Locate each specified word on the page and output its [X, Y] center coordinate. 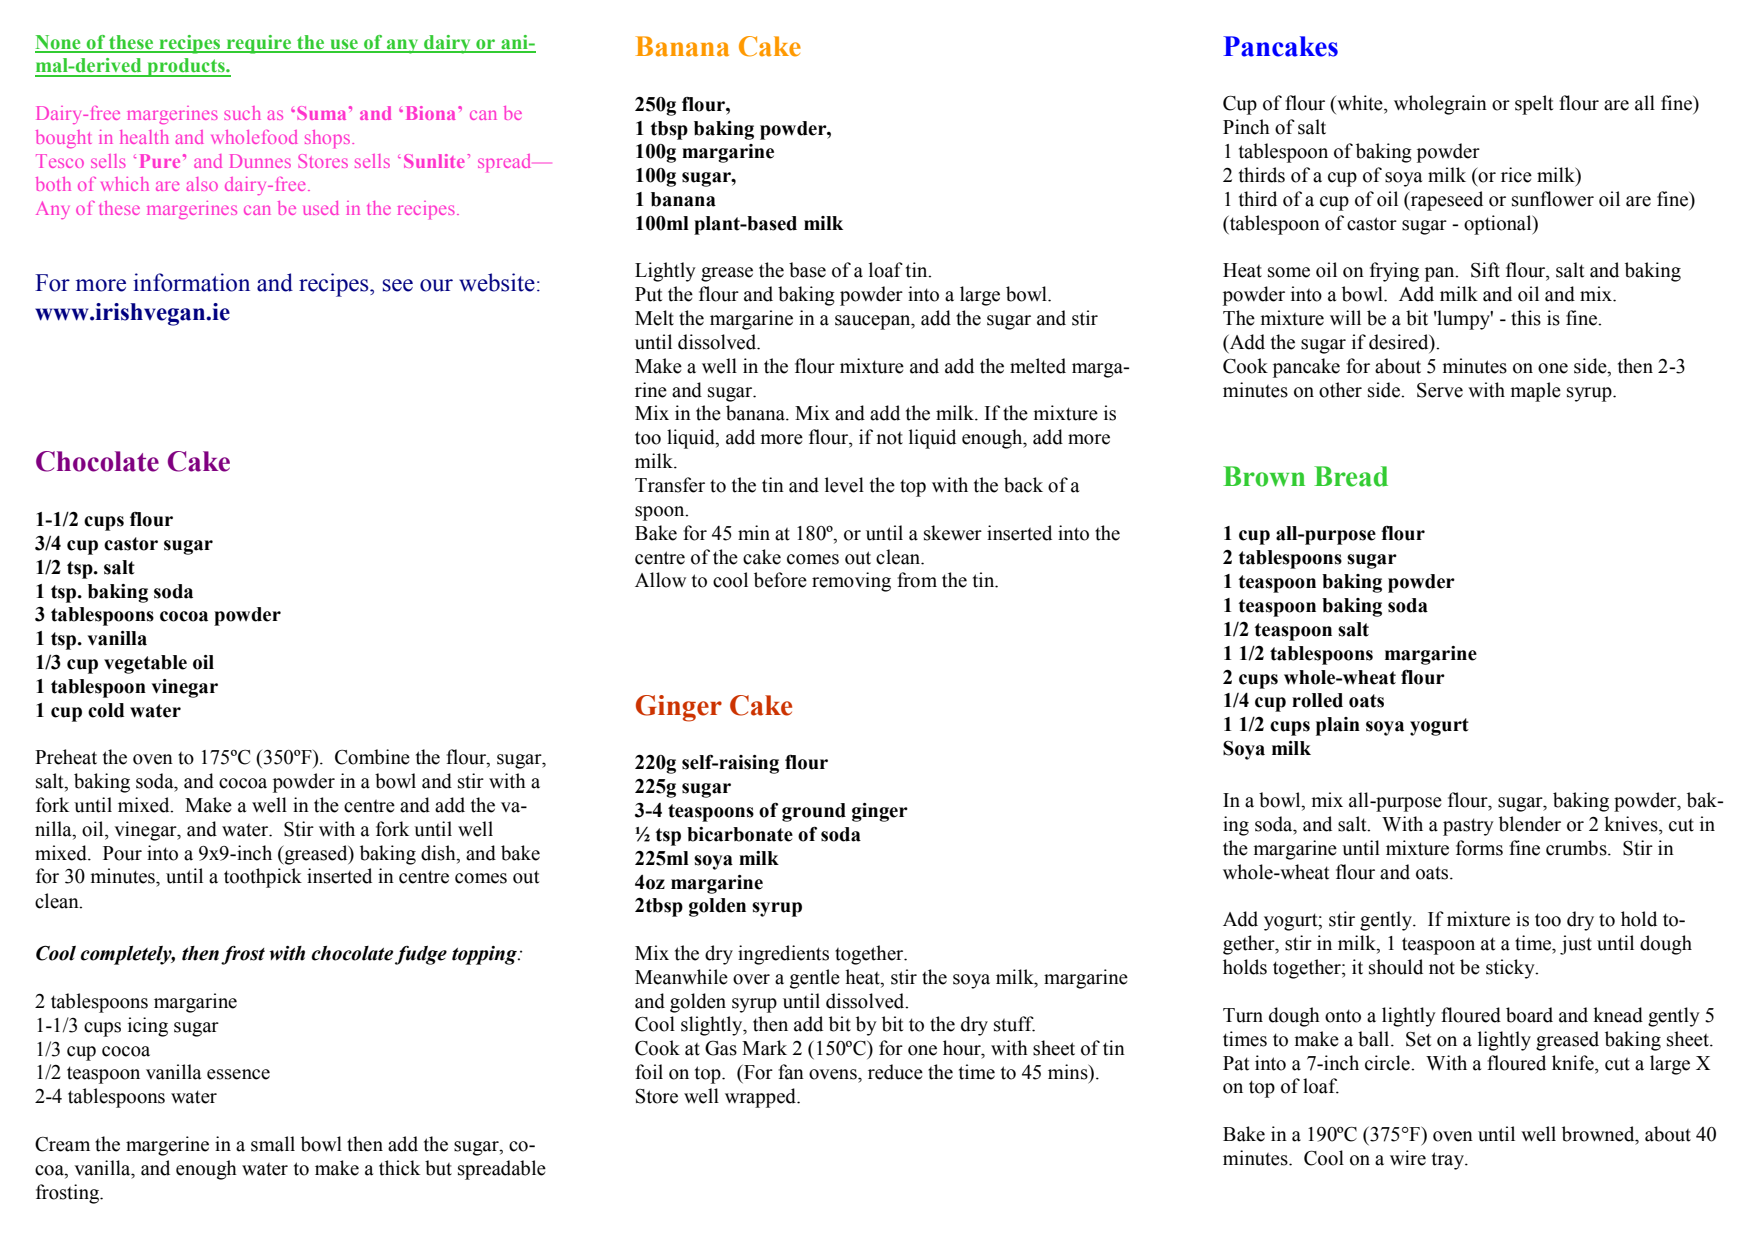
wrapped [761, 1098]
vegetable [145, 664]
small [273, 1144]
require [259, 44]
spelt [1534, 105]
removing [851, 582]
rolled [1317, 700]
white [1360, 103]
